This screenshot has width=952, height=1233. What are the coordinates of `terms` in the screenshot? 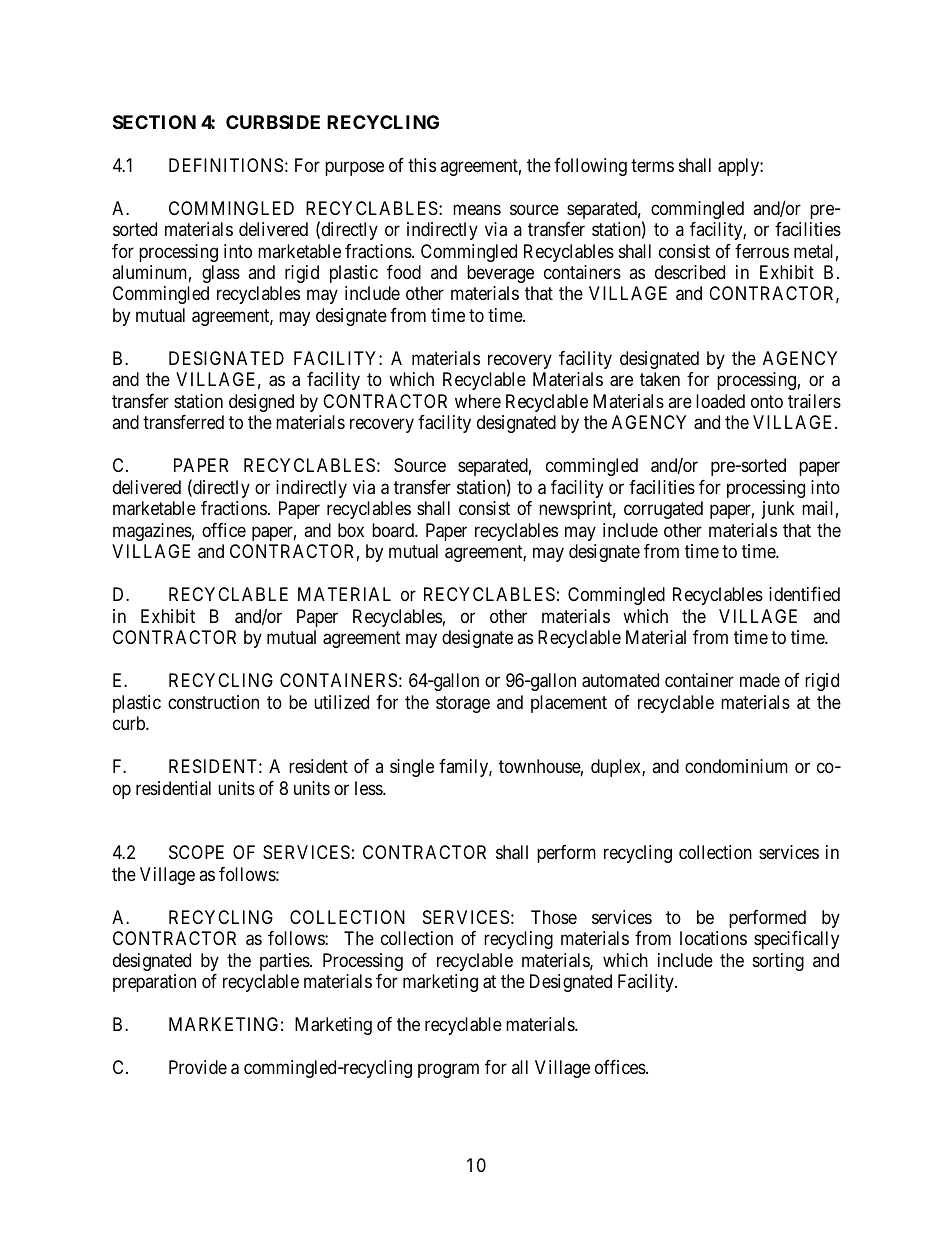 It's located at (652, 165).
